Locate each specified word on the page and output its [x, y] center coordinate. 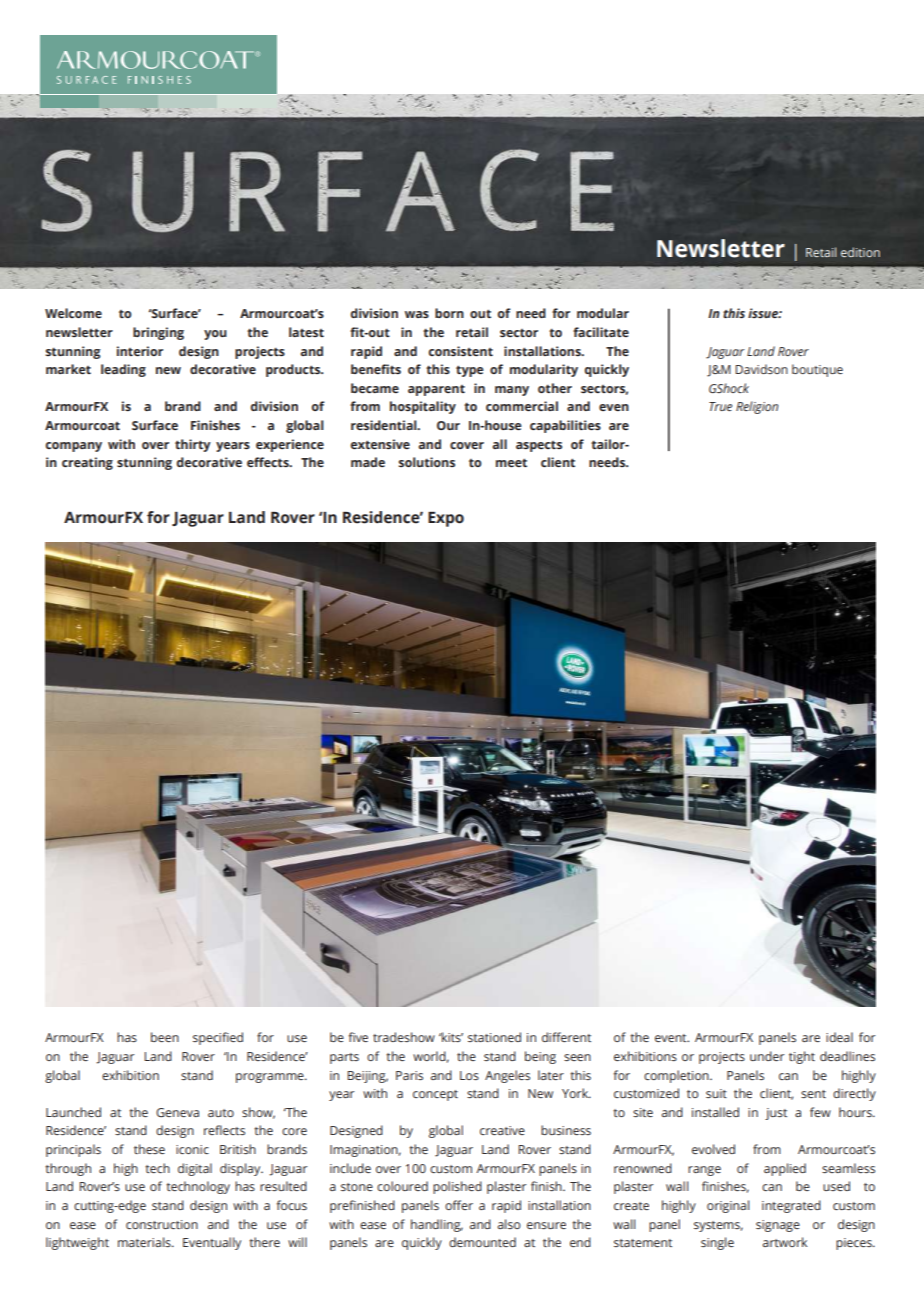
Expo [446, 519]
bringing [158, 333]
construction [162, 1224]
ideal [839, 1037]
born [449, 313]
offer [459, 1205]
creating [87, 463]
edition [860, 252]
